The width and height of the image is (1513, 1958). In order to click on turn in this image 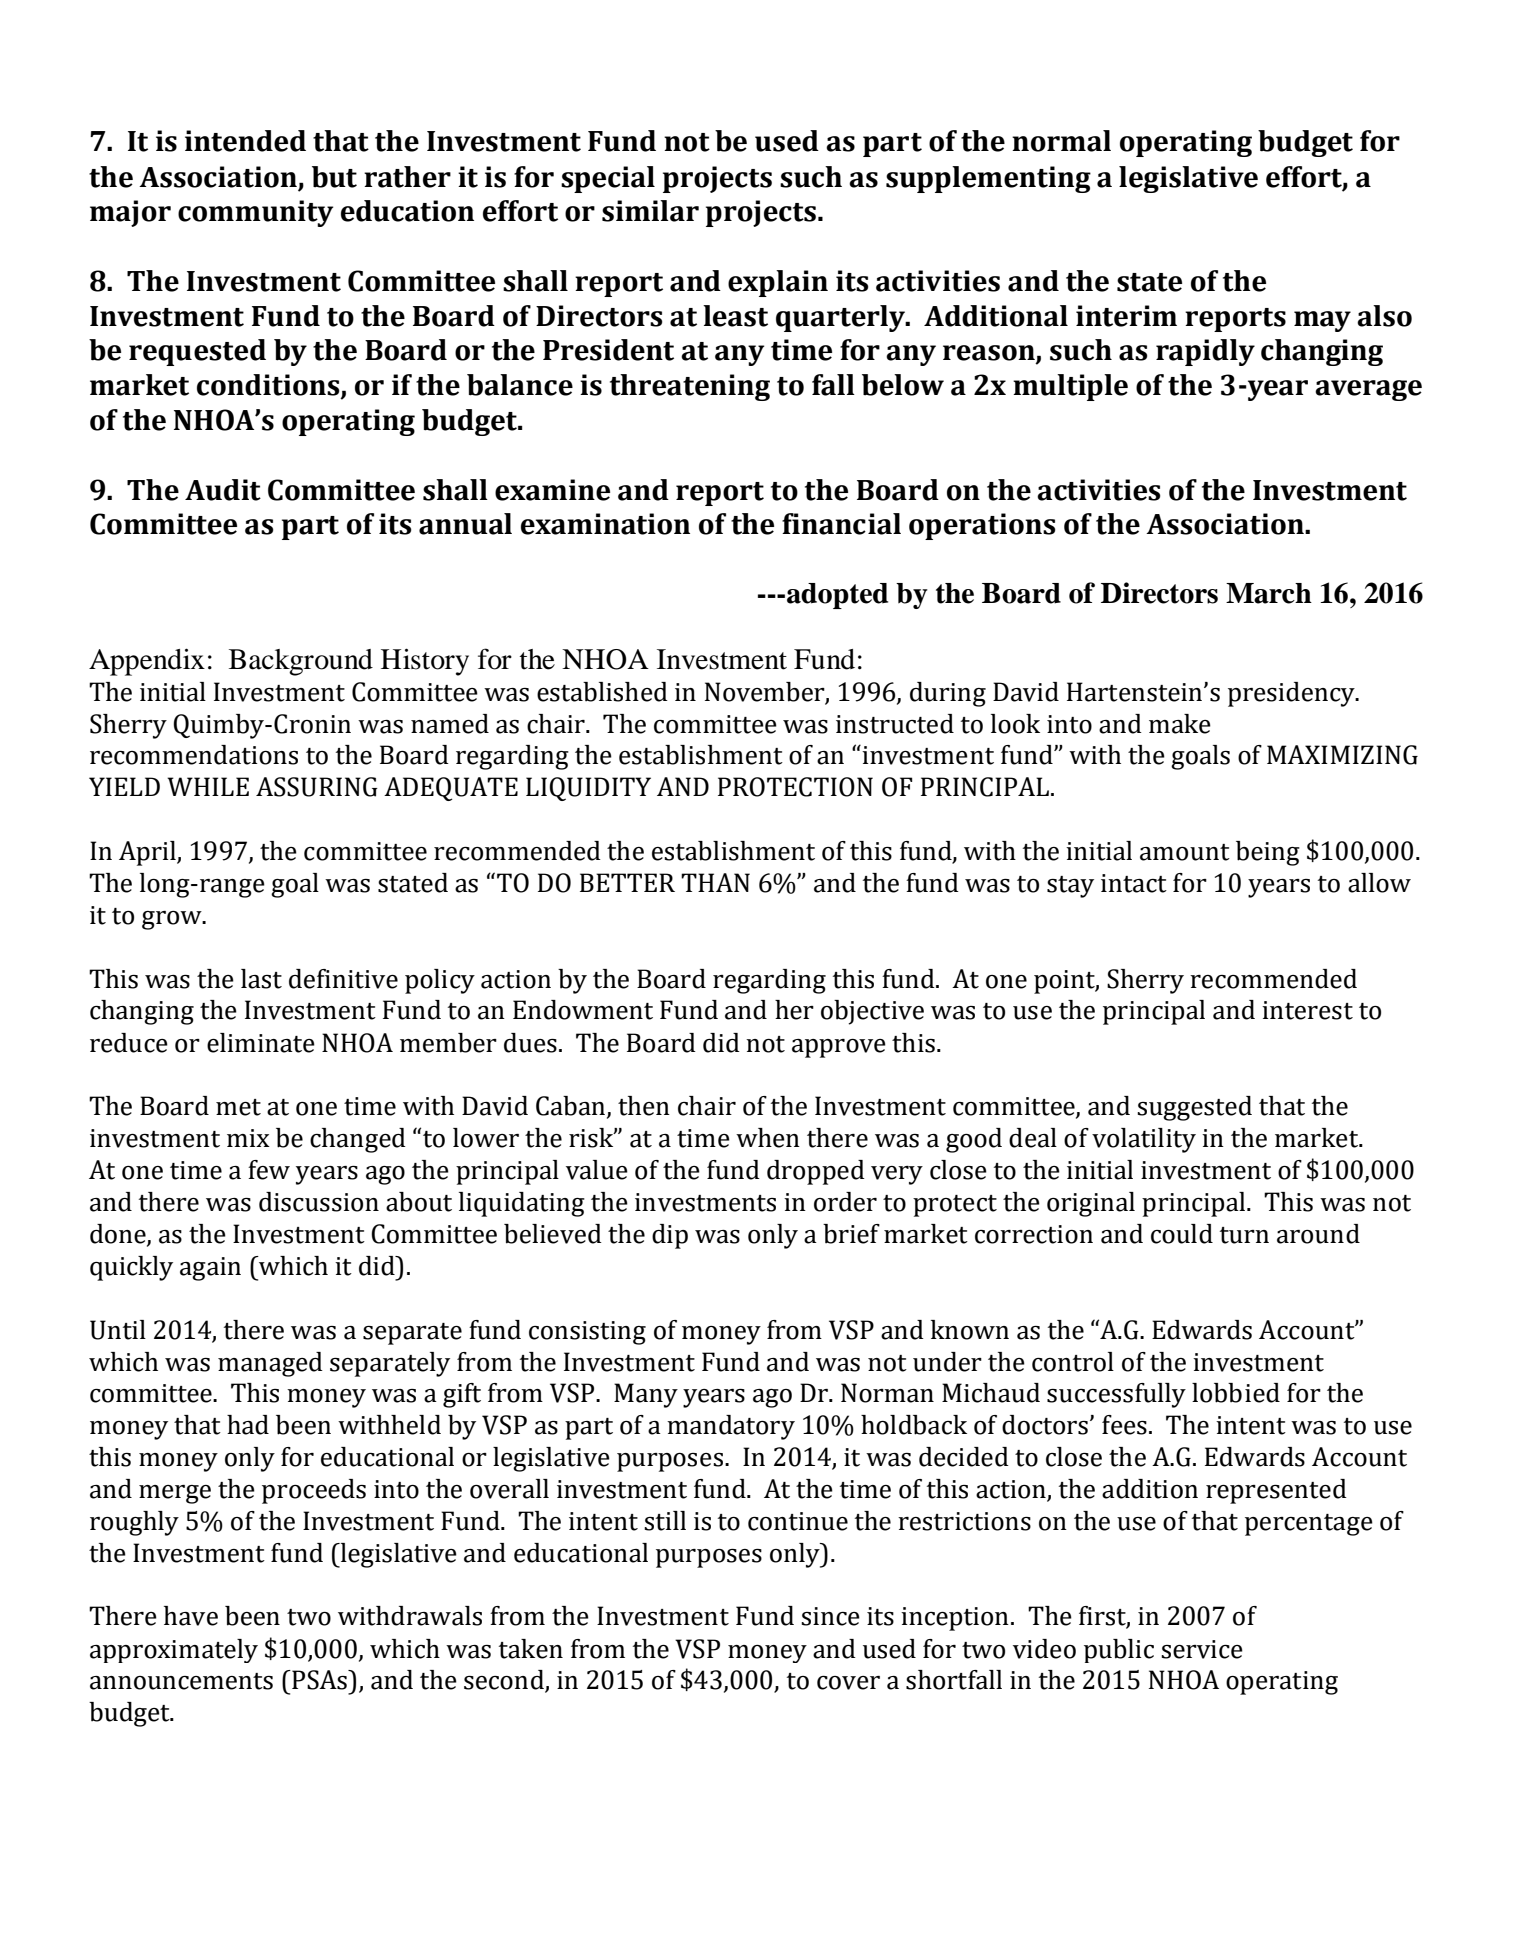, I will do `click(1244, 1235)`.
